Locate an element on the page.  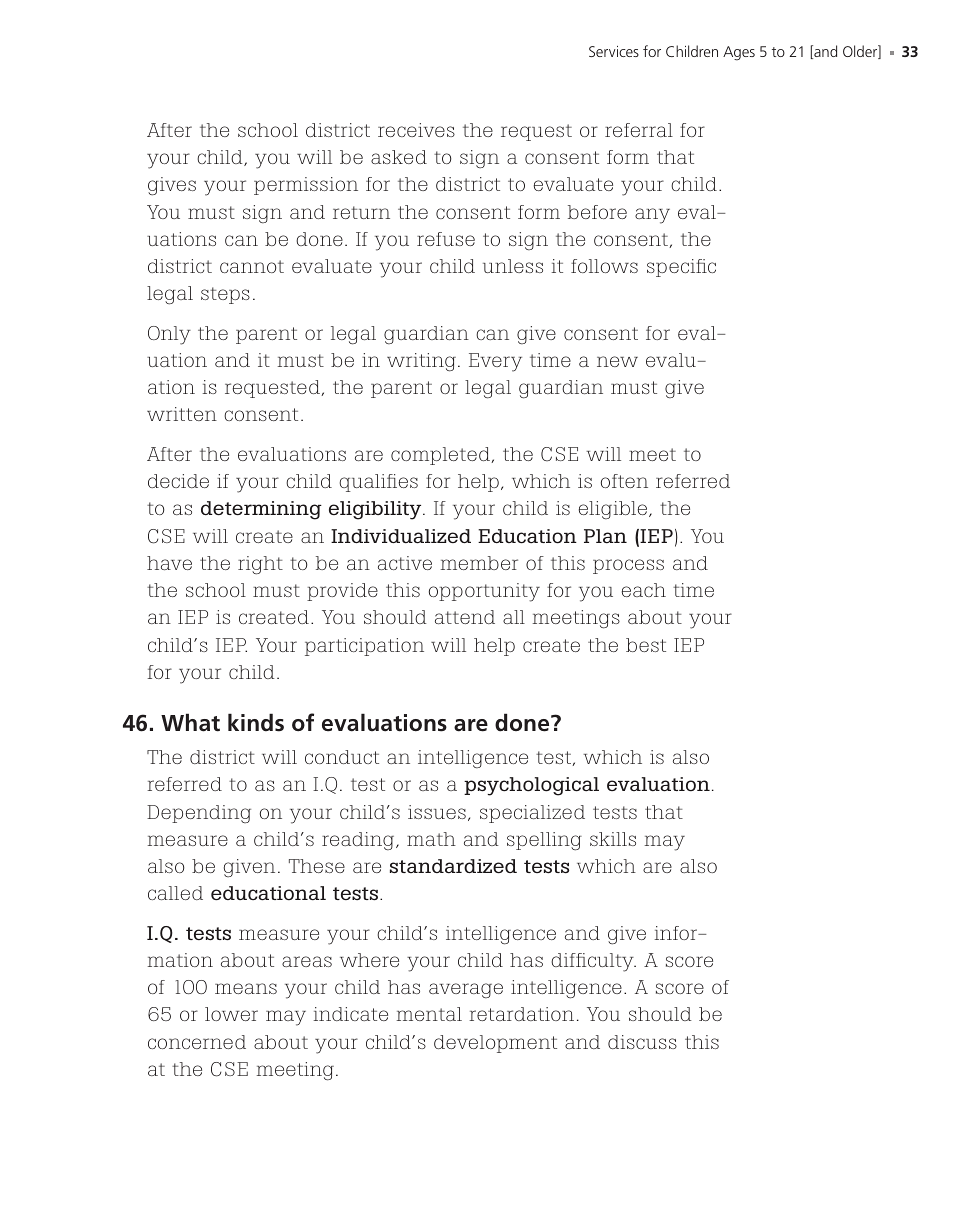
permission is located at coordinates (306, 186).
